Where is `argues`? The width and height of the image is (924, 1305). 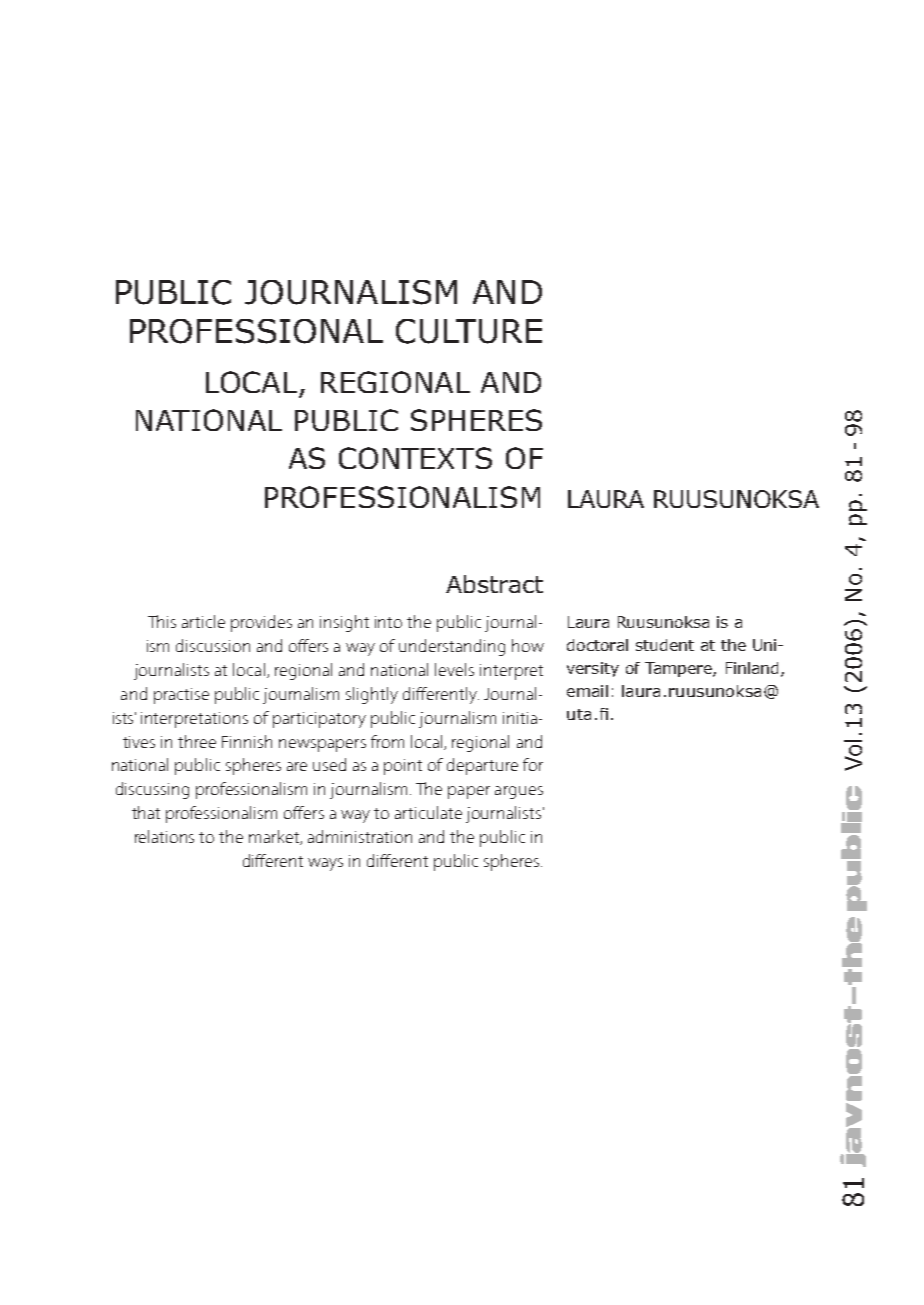 argues is located at coordinates (519, 792).
